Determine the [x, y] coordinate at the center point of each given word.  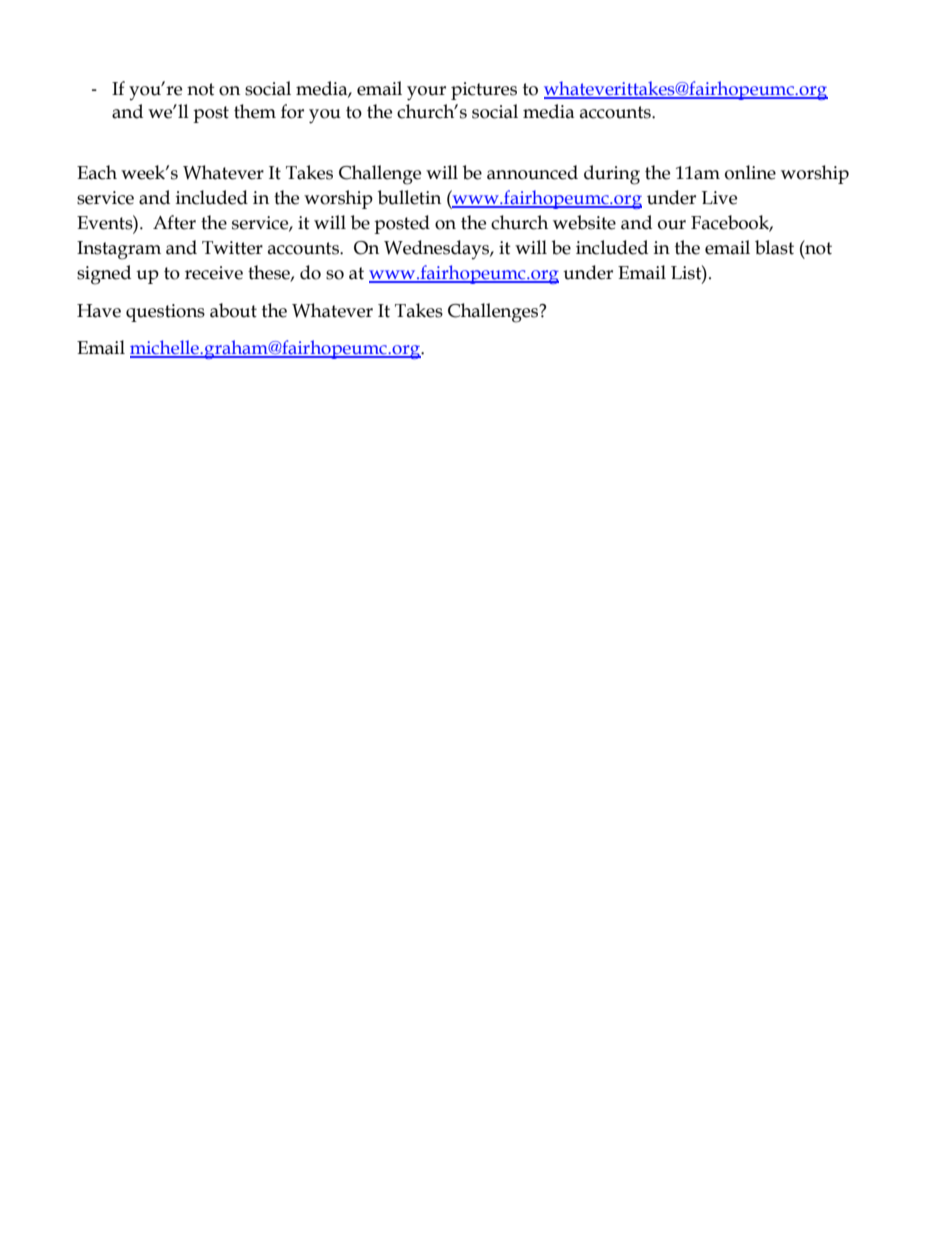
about [233, 310]
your [426, 93]
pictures [484, 91]
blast [774, 247]
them [255, 111]
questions [165, 313]
